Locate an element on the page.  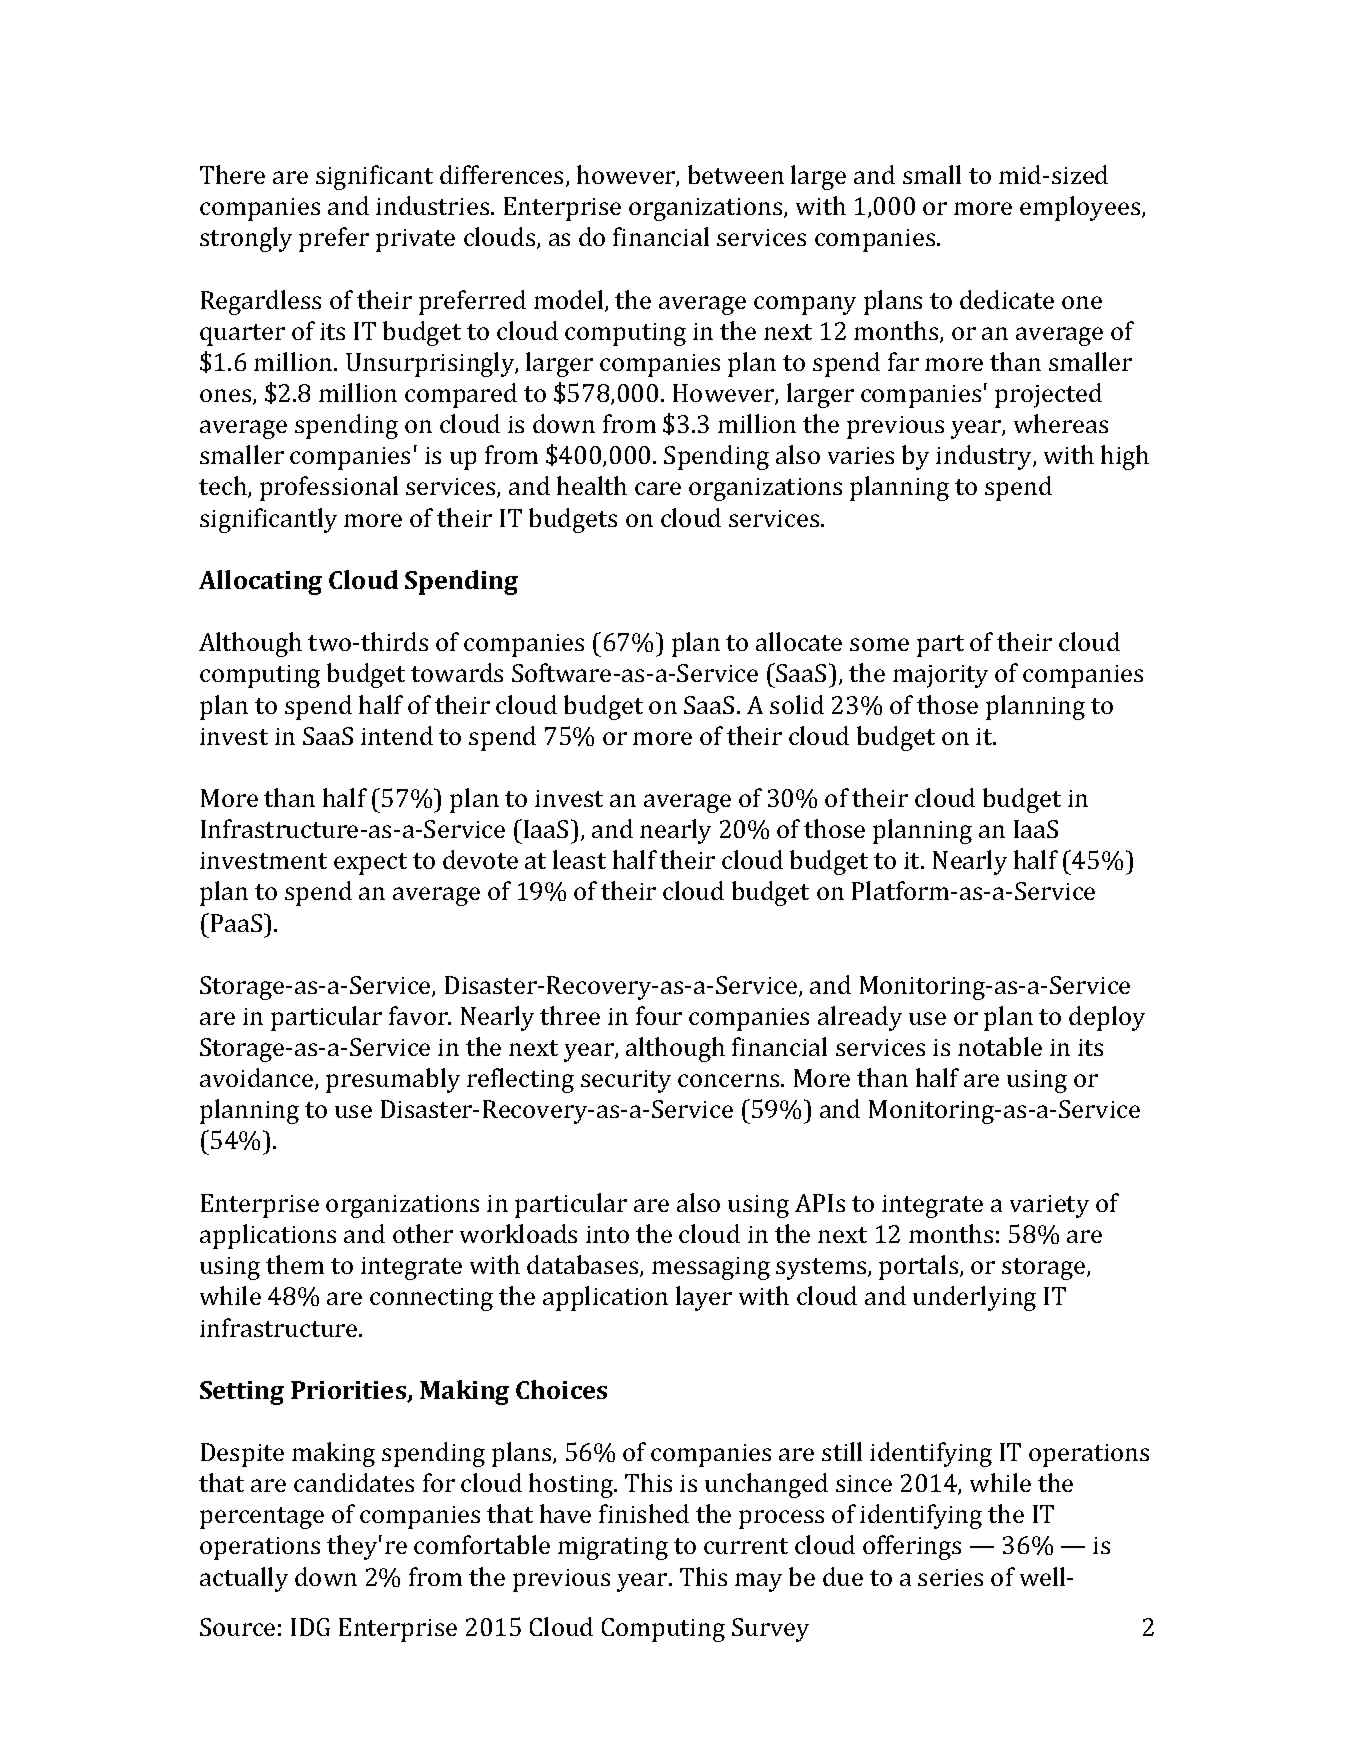
IDG is located at coordinates (310, 1627).
